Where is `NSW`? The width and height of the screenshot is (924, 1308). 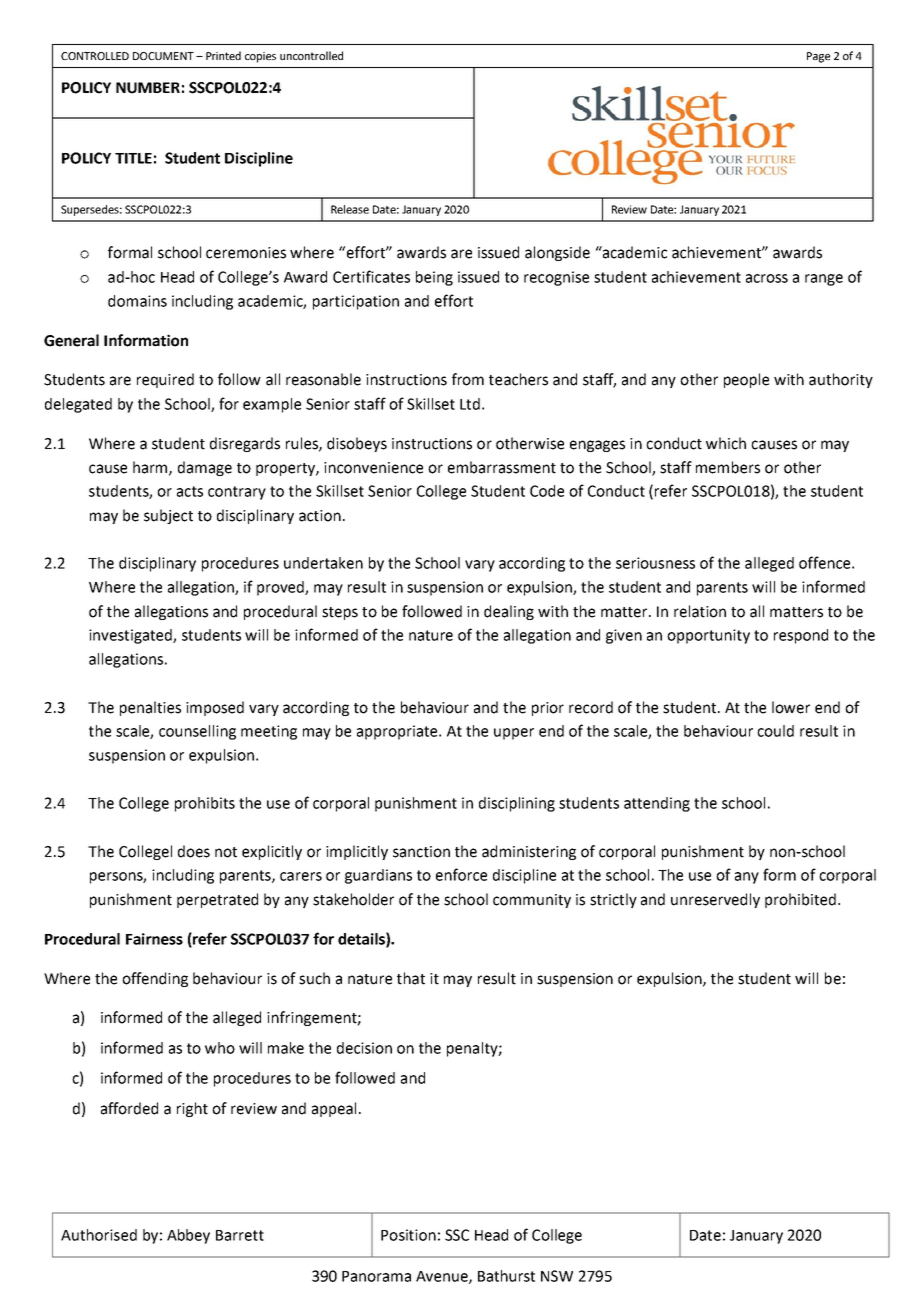 NSW is located at coordinates (557, 1276).
